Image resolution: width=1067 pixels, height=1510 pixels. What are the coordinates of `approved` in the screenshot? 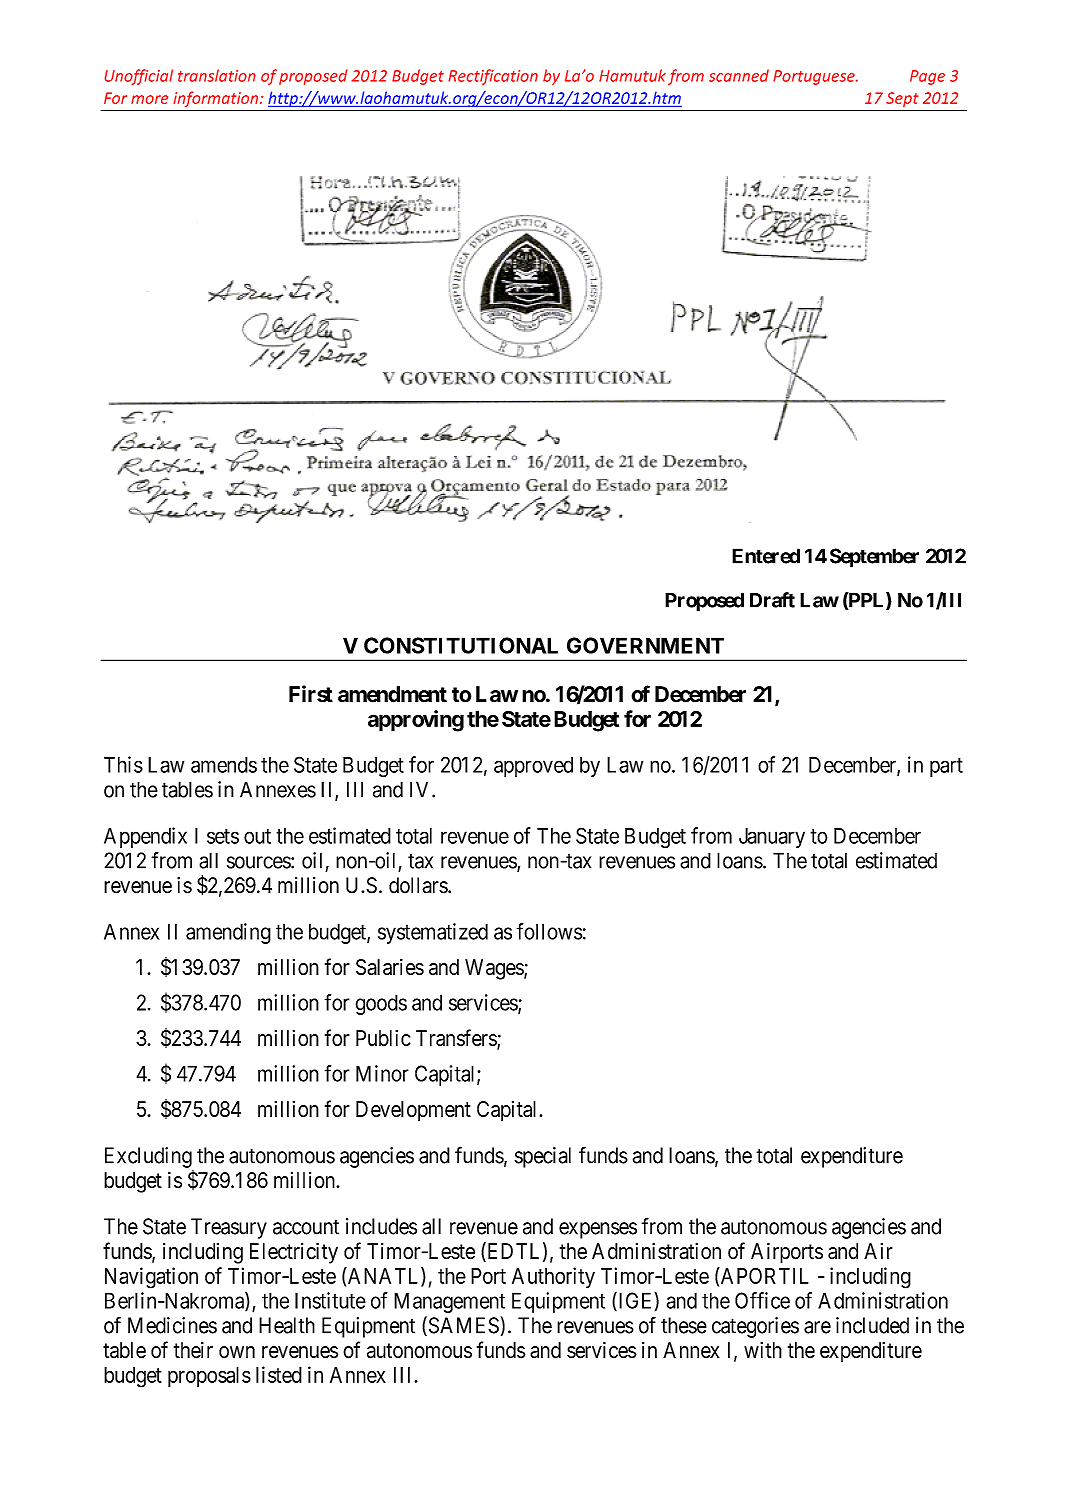 It's located at (533, 767).
